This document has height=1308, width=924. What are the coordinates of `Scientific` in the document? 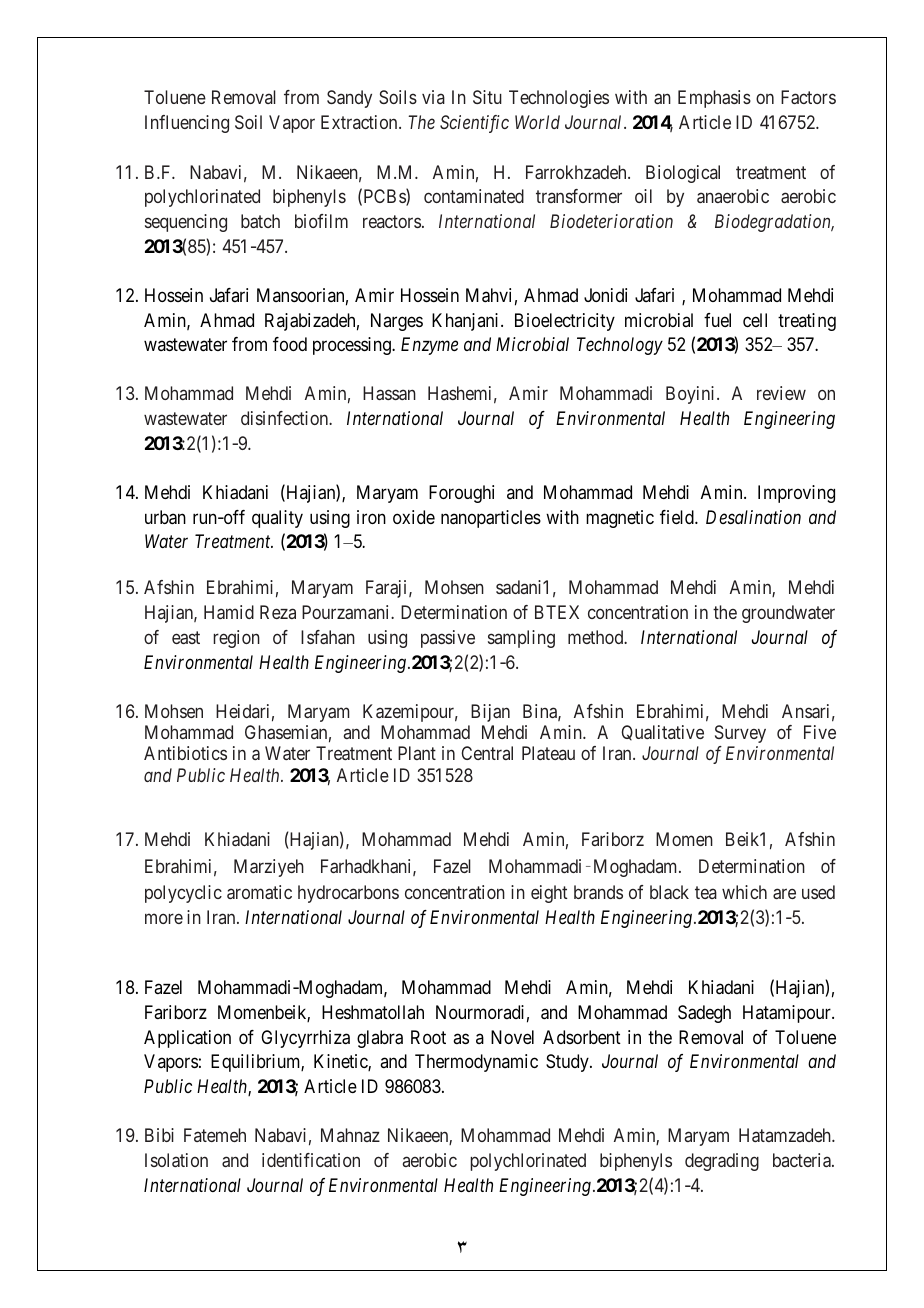 It's located at (474, 124).
